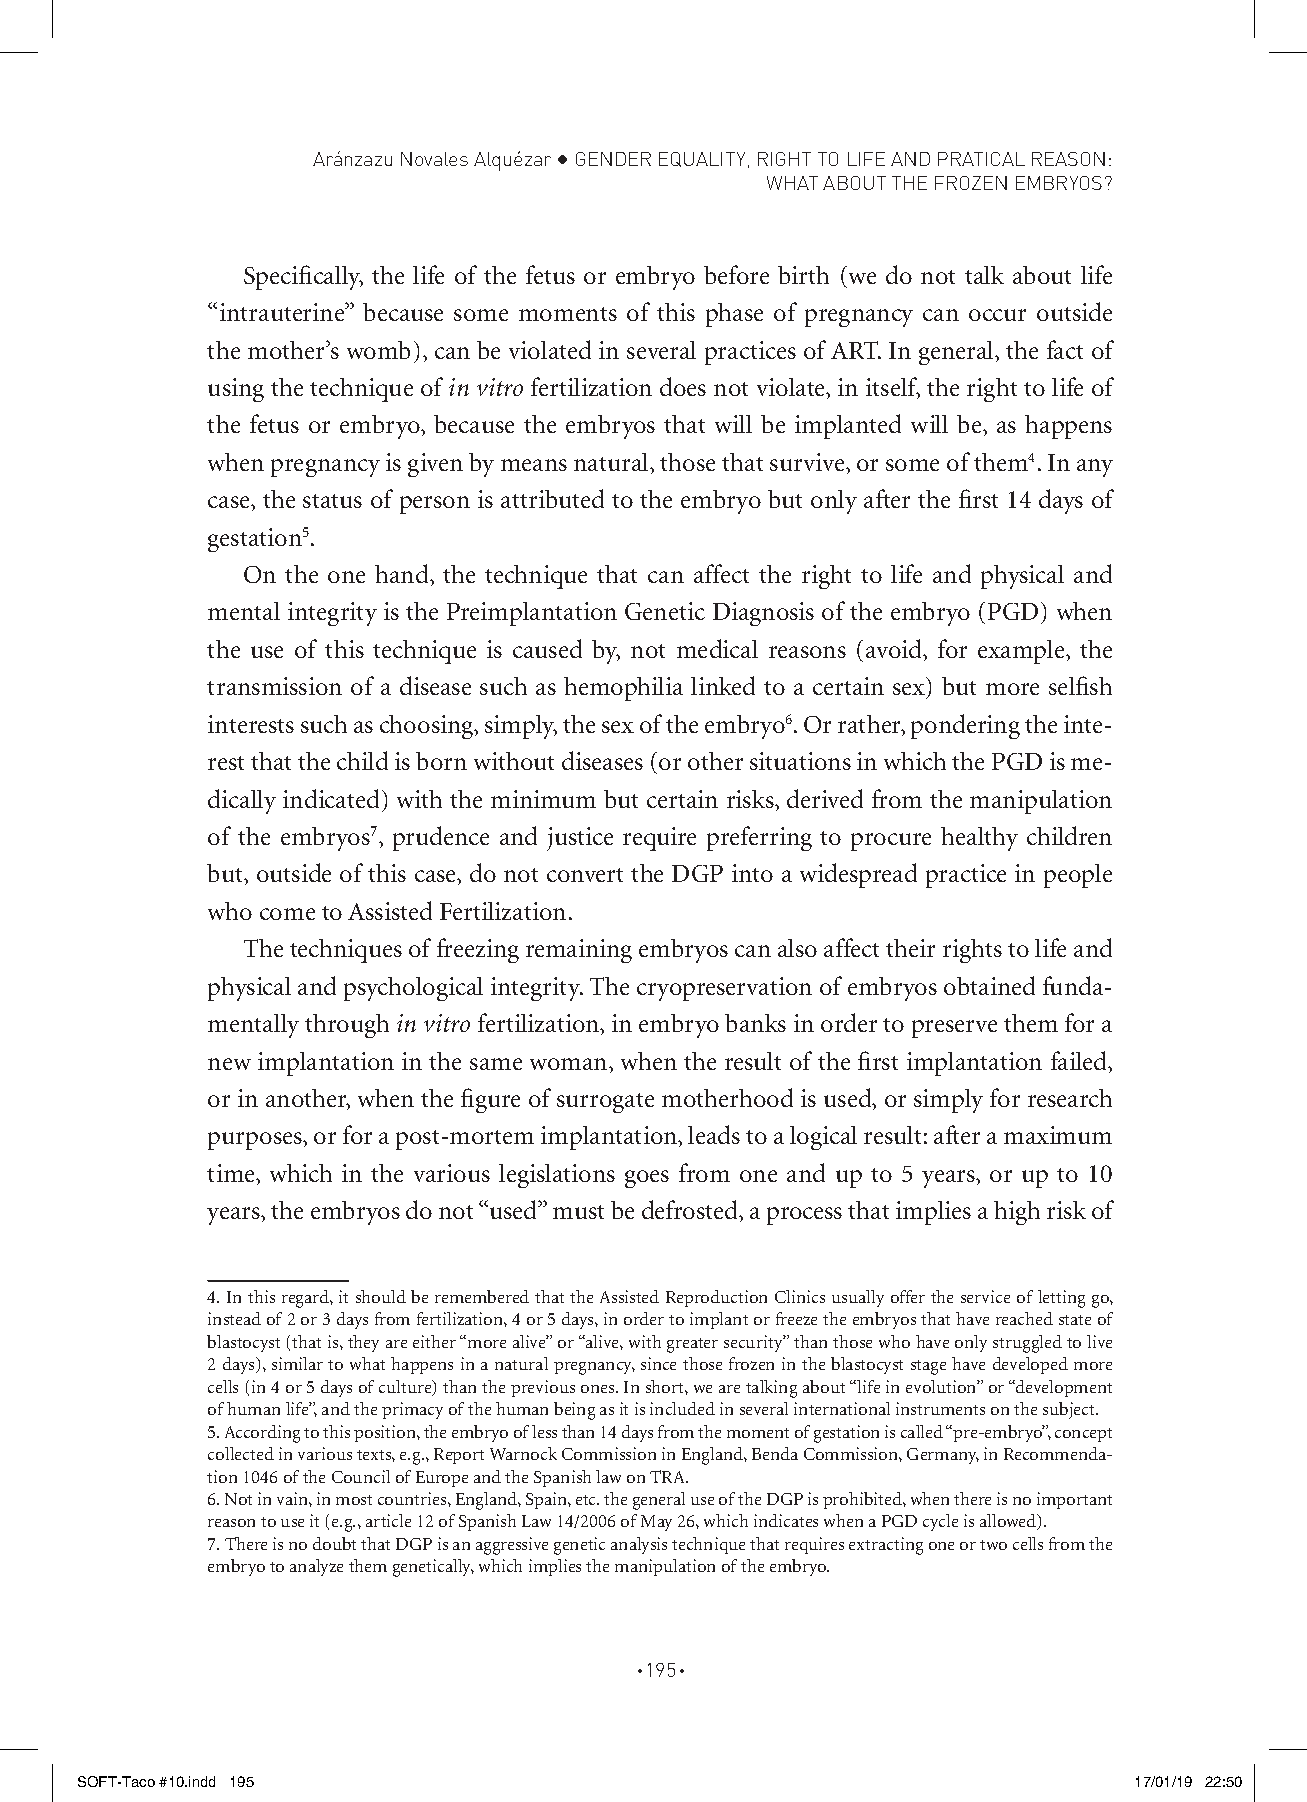  I want to click on May, so click(656, 1523).
